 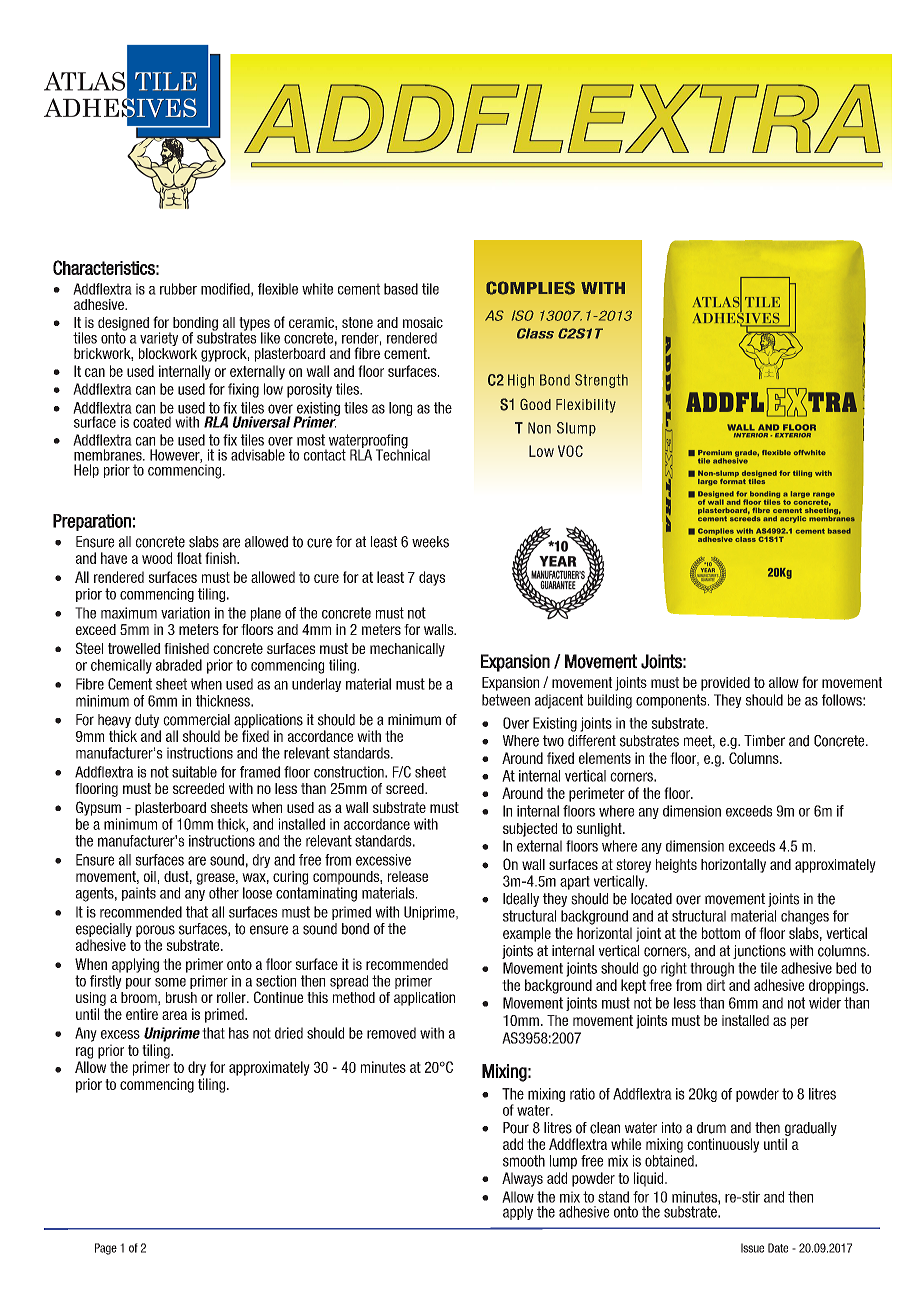 I want to click on ISO, so click(x=523, y=315).
